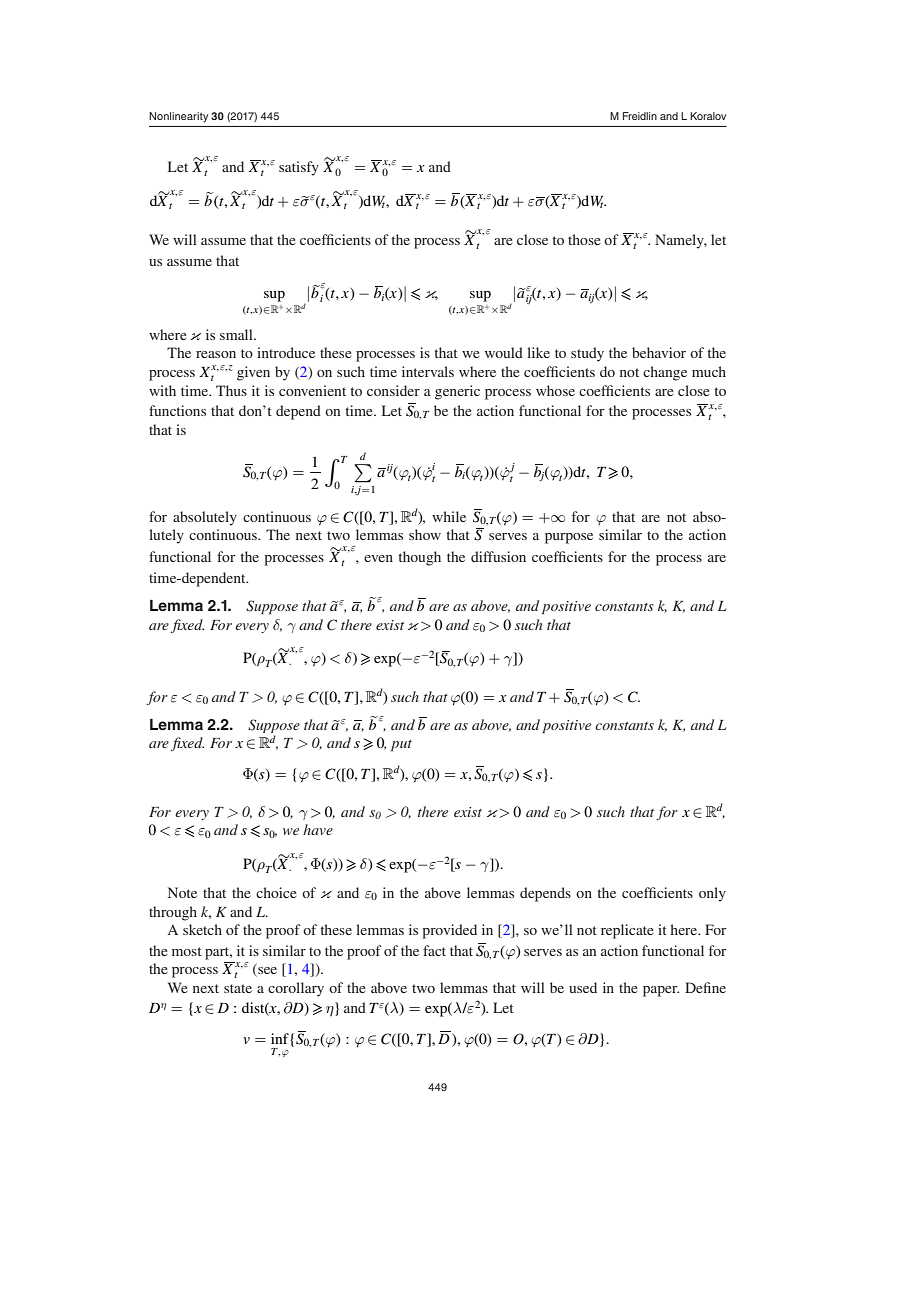 This page has height=1308, width=924. Describe the element at coordinates (299, 168) in the page. I see `satisfy` at that location.
